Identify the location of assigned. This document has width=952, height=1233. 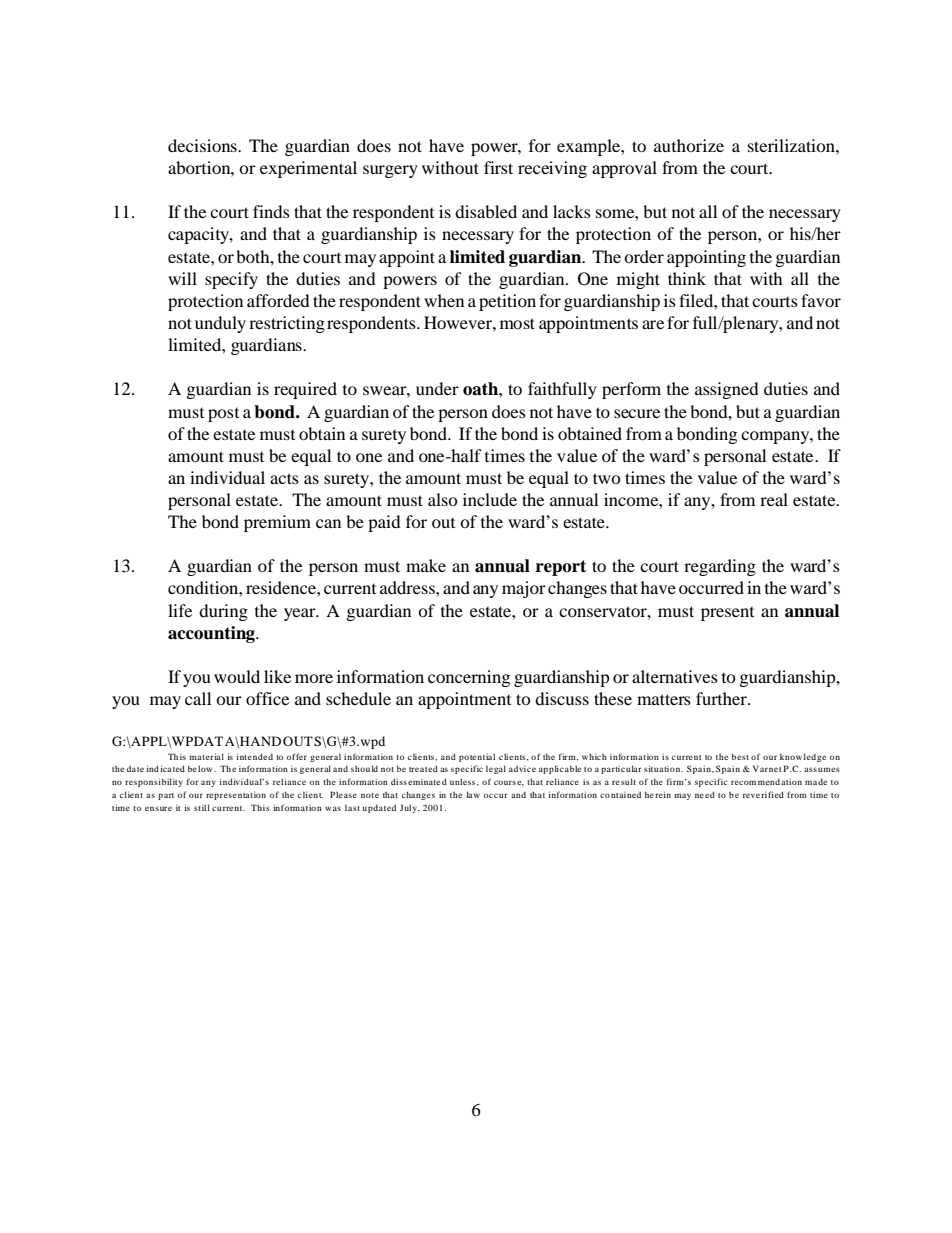
(727, 390).
